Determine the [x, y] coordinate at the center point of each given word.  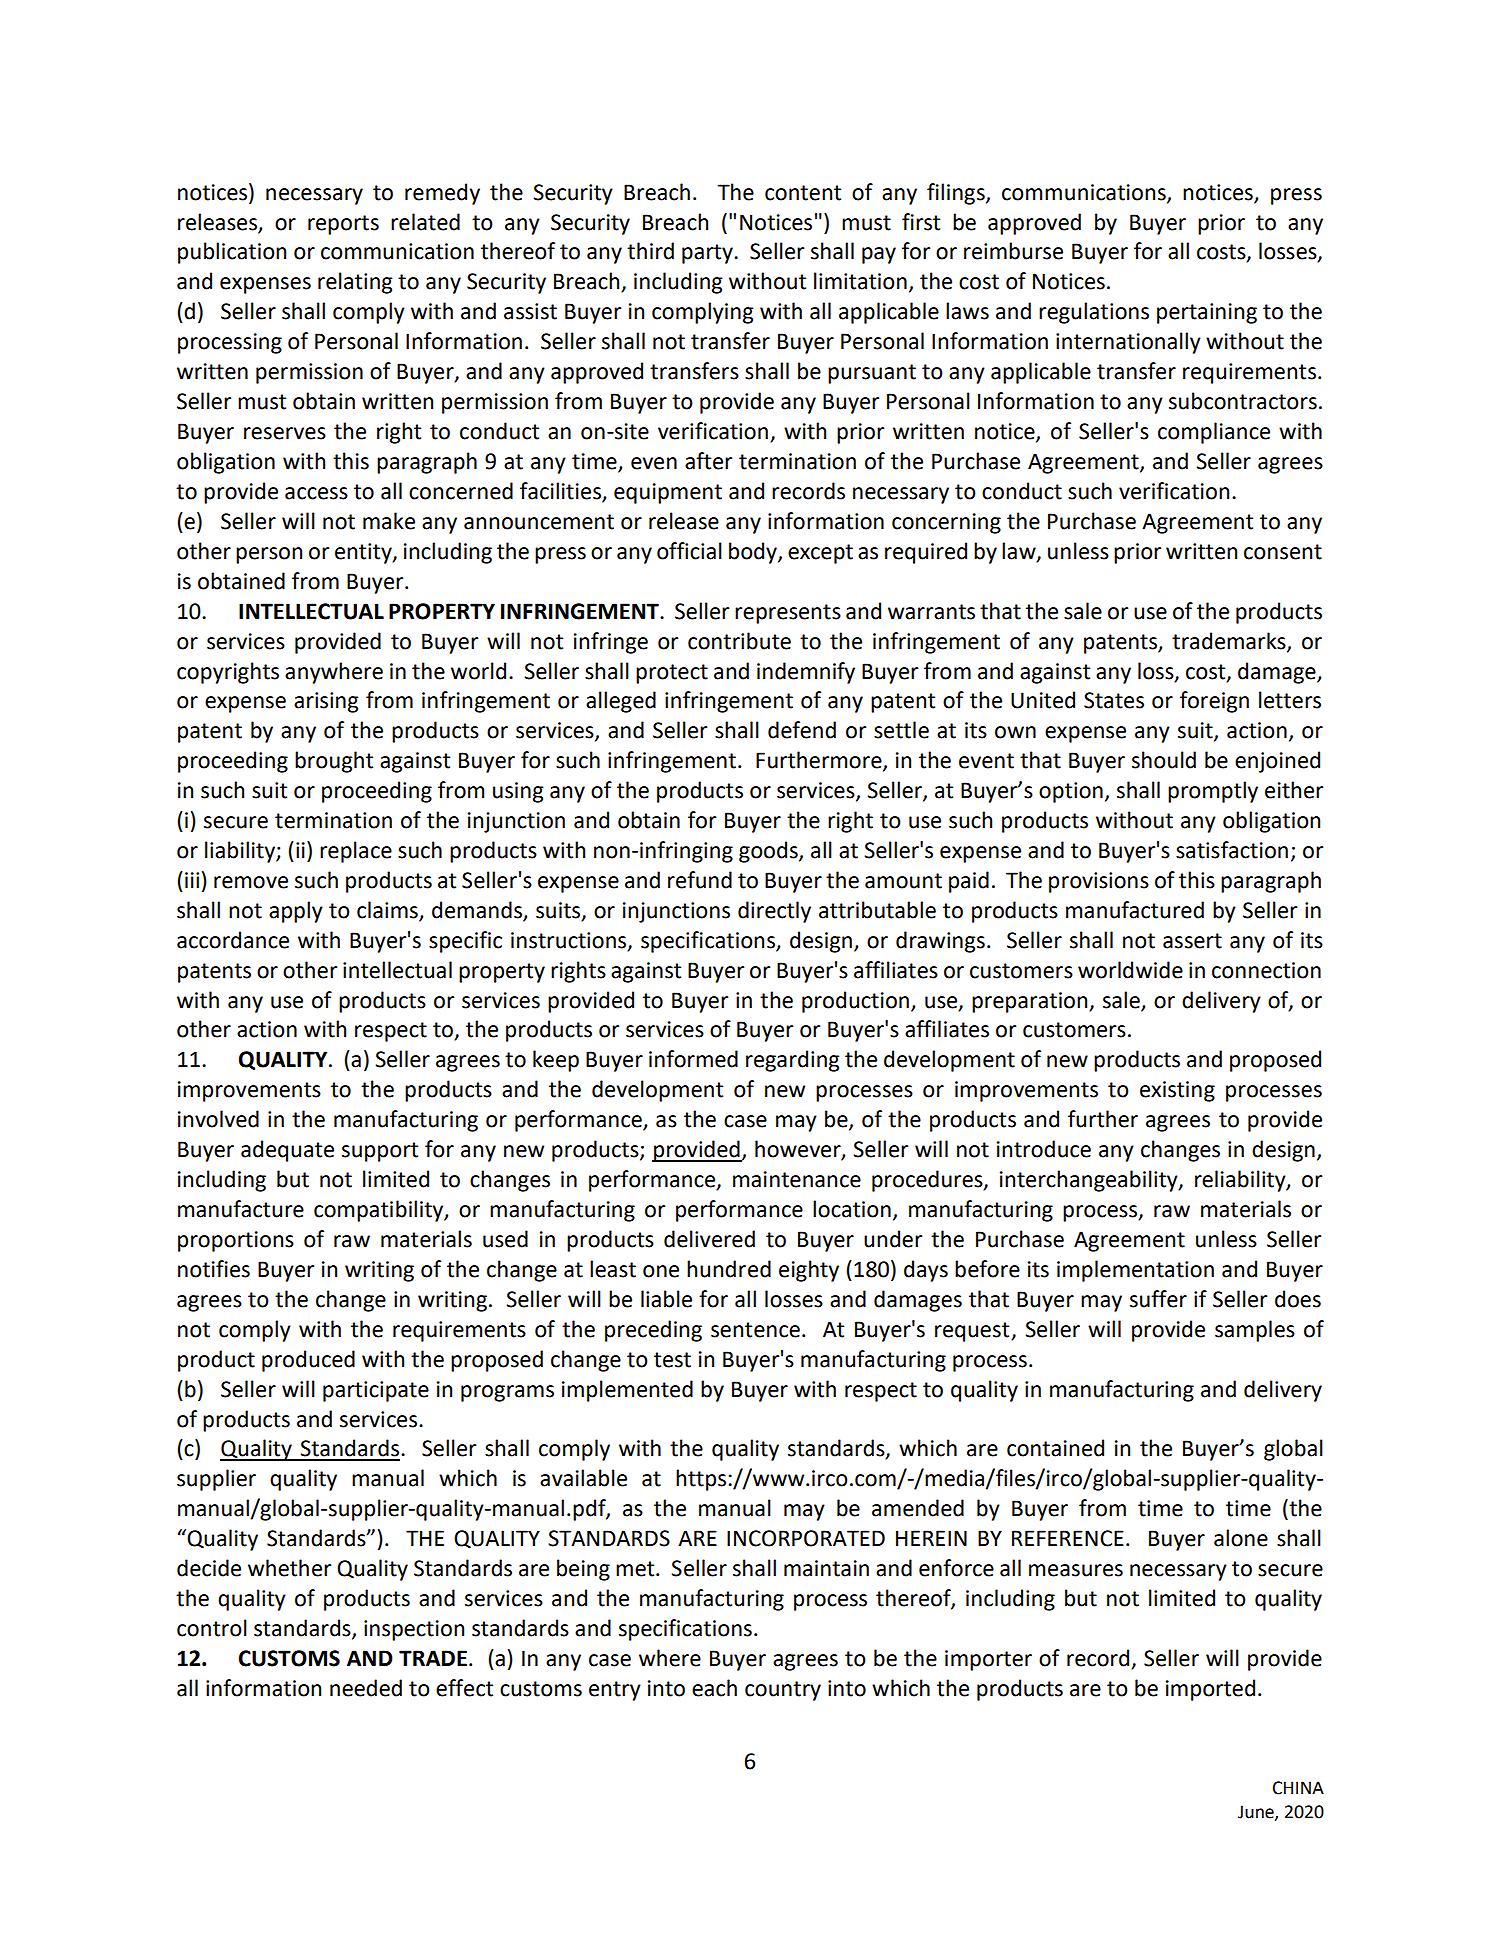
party [708, 254]
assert [1192, 941]
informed [693, 1059]
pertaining [1207, 313]
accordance [233, 940]
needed [366, 1688]
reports [343, 225]
